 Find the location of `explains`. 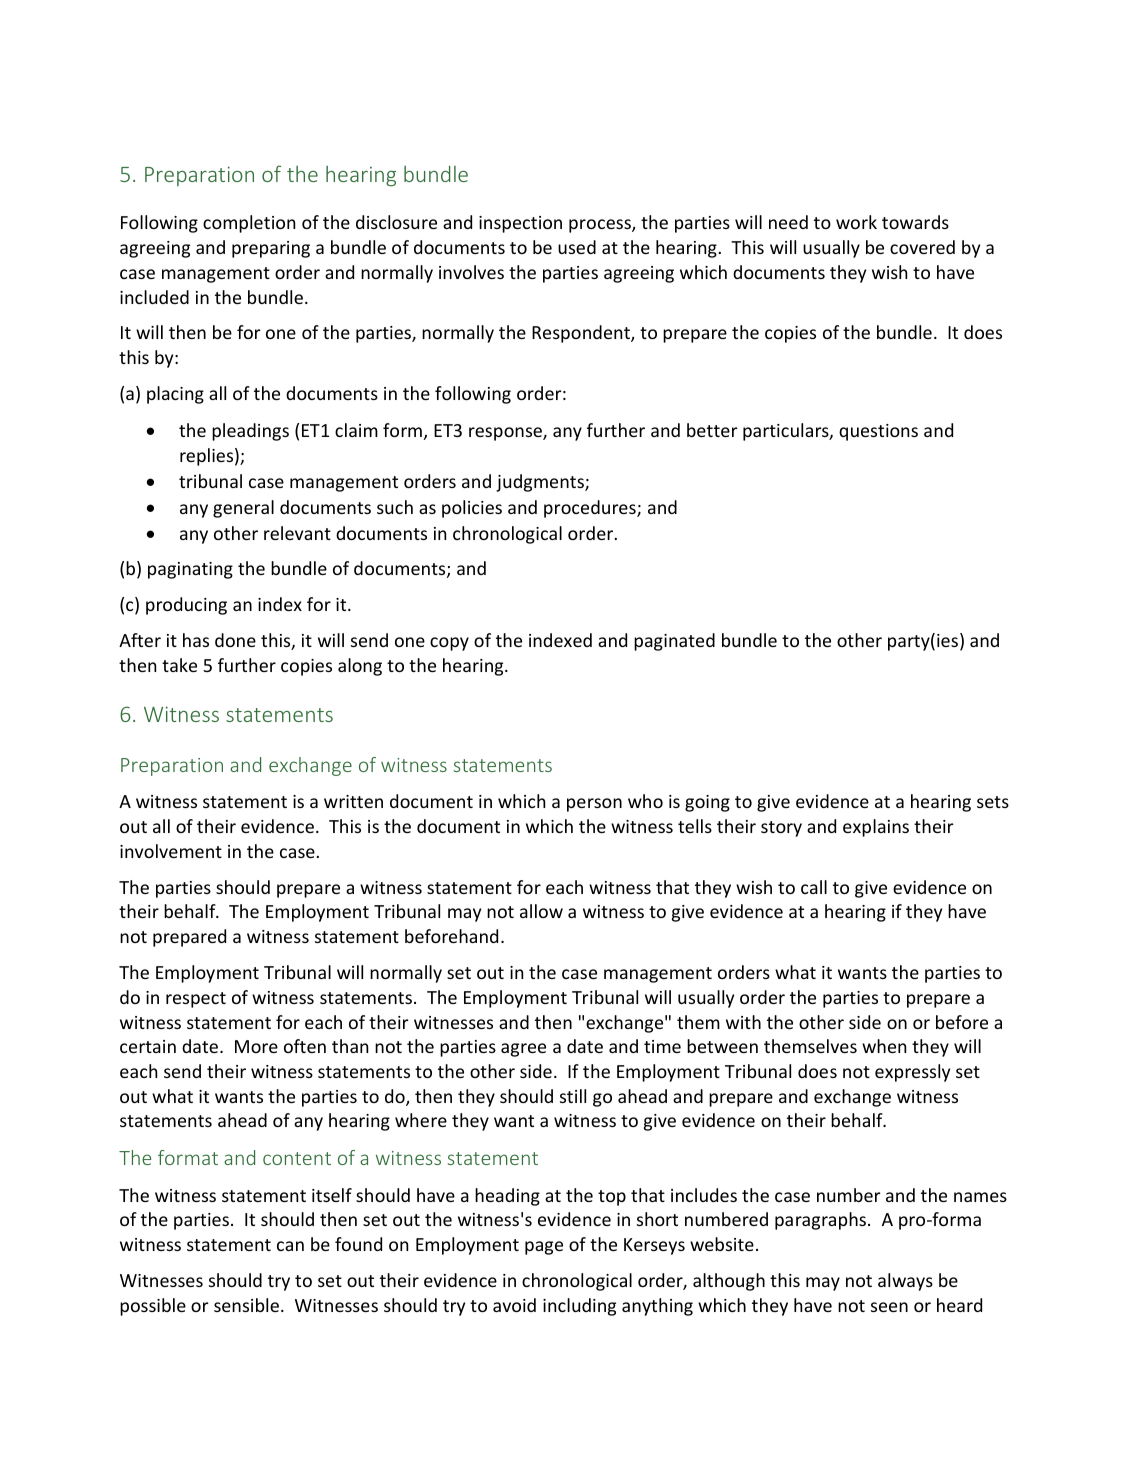

explains is located at coordinates (876, 828).
